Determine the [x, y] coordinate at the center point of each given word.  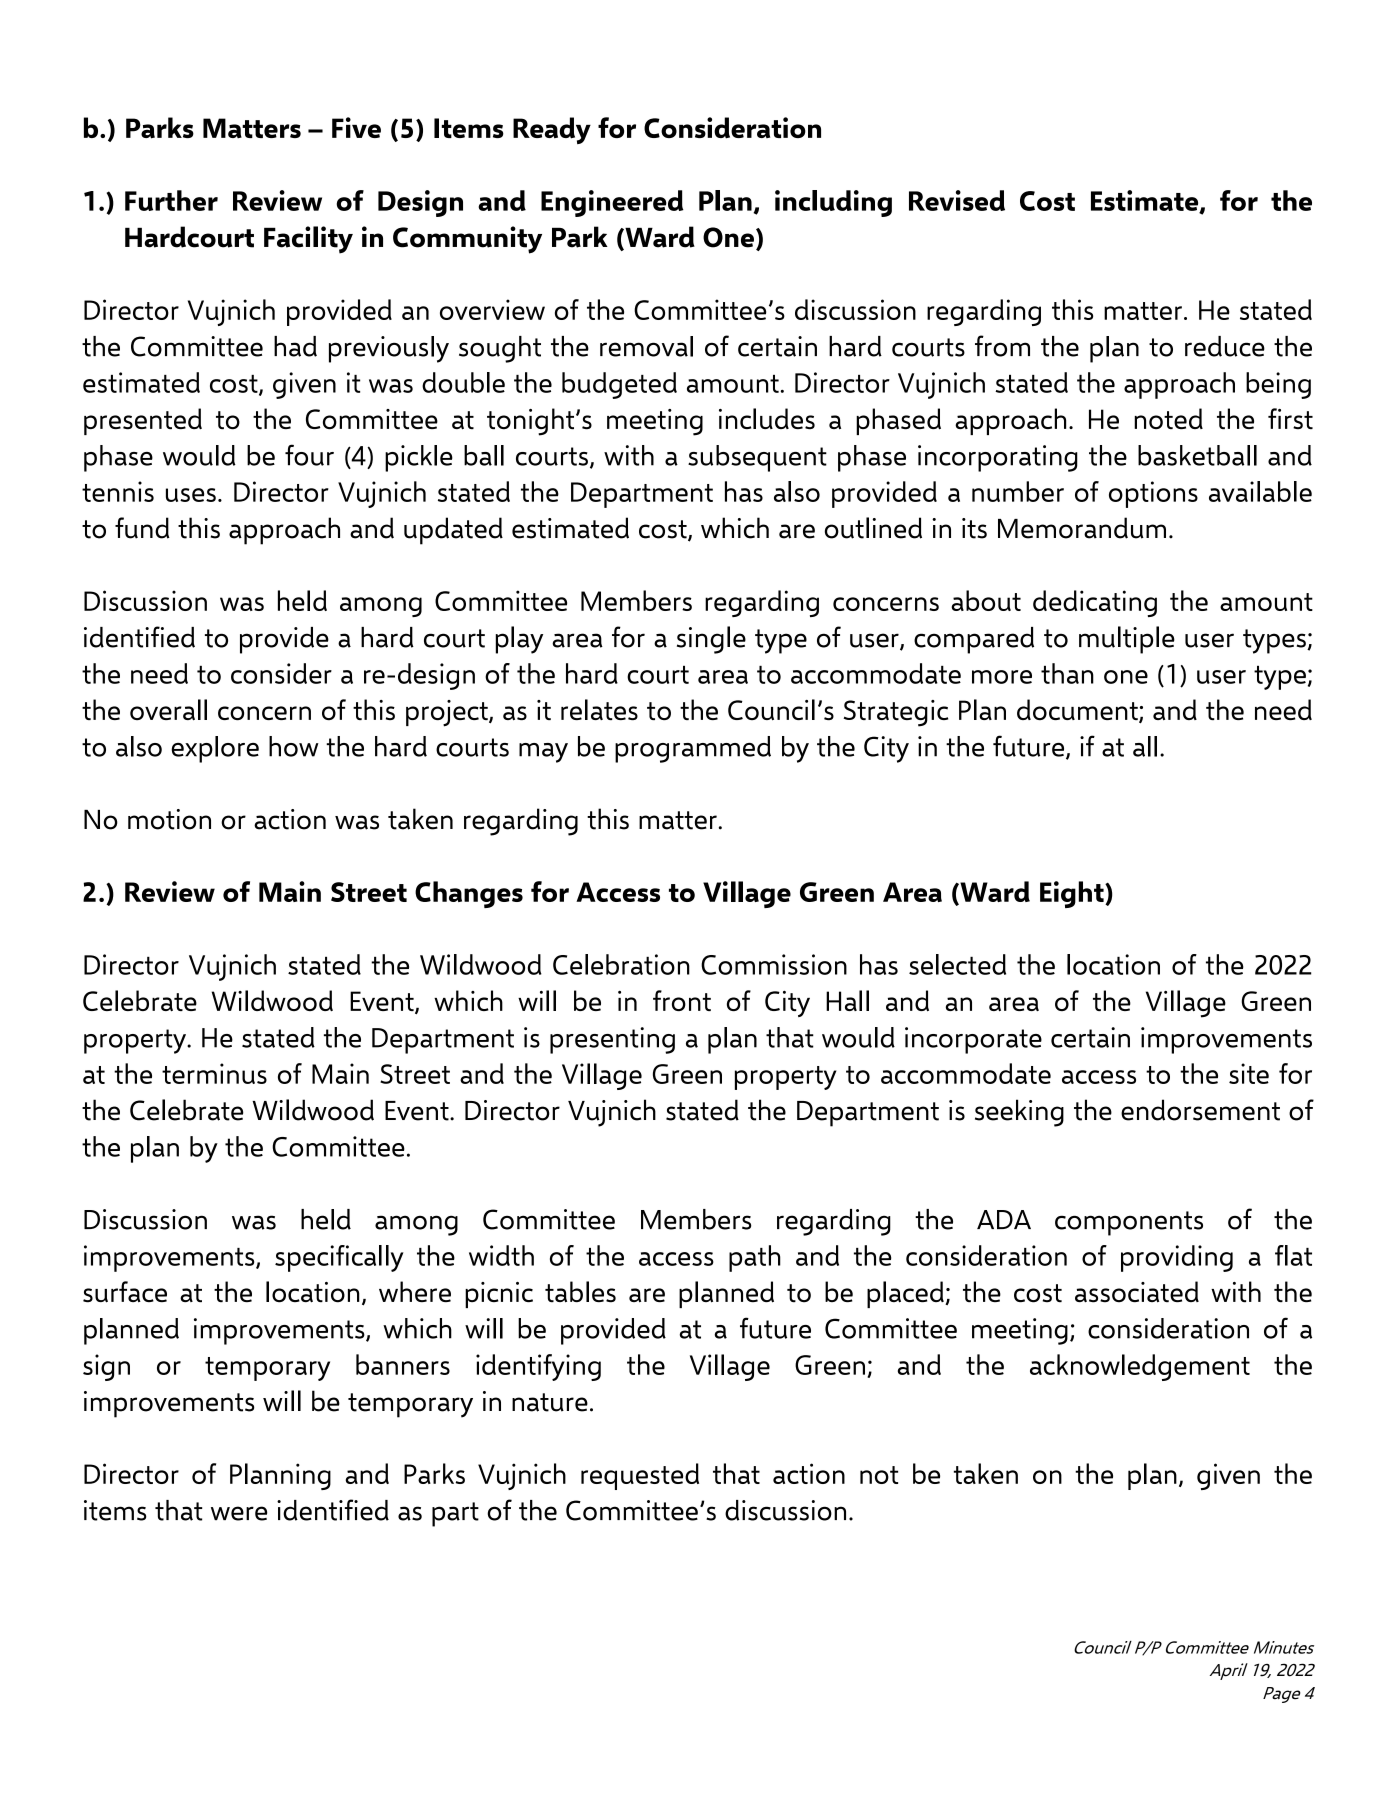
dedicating [1095, 603]
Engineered [612, 203]
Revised [957, 200]
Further [171, 200]
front [682, 1000]
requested [640, 1476]
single [711, 640]
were [239, 1513]
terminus [214, 1073]
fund [142, 528]
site [1249, 1073]
